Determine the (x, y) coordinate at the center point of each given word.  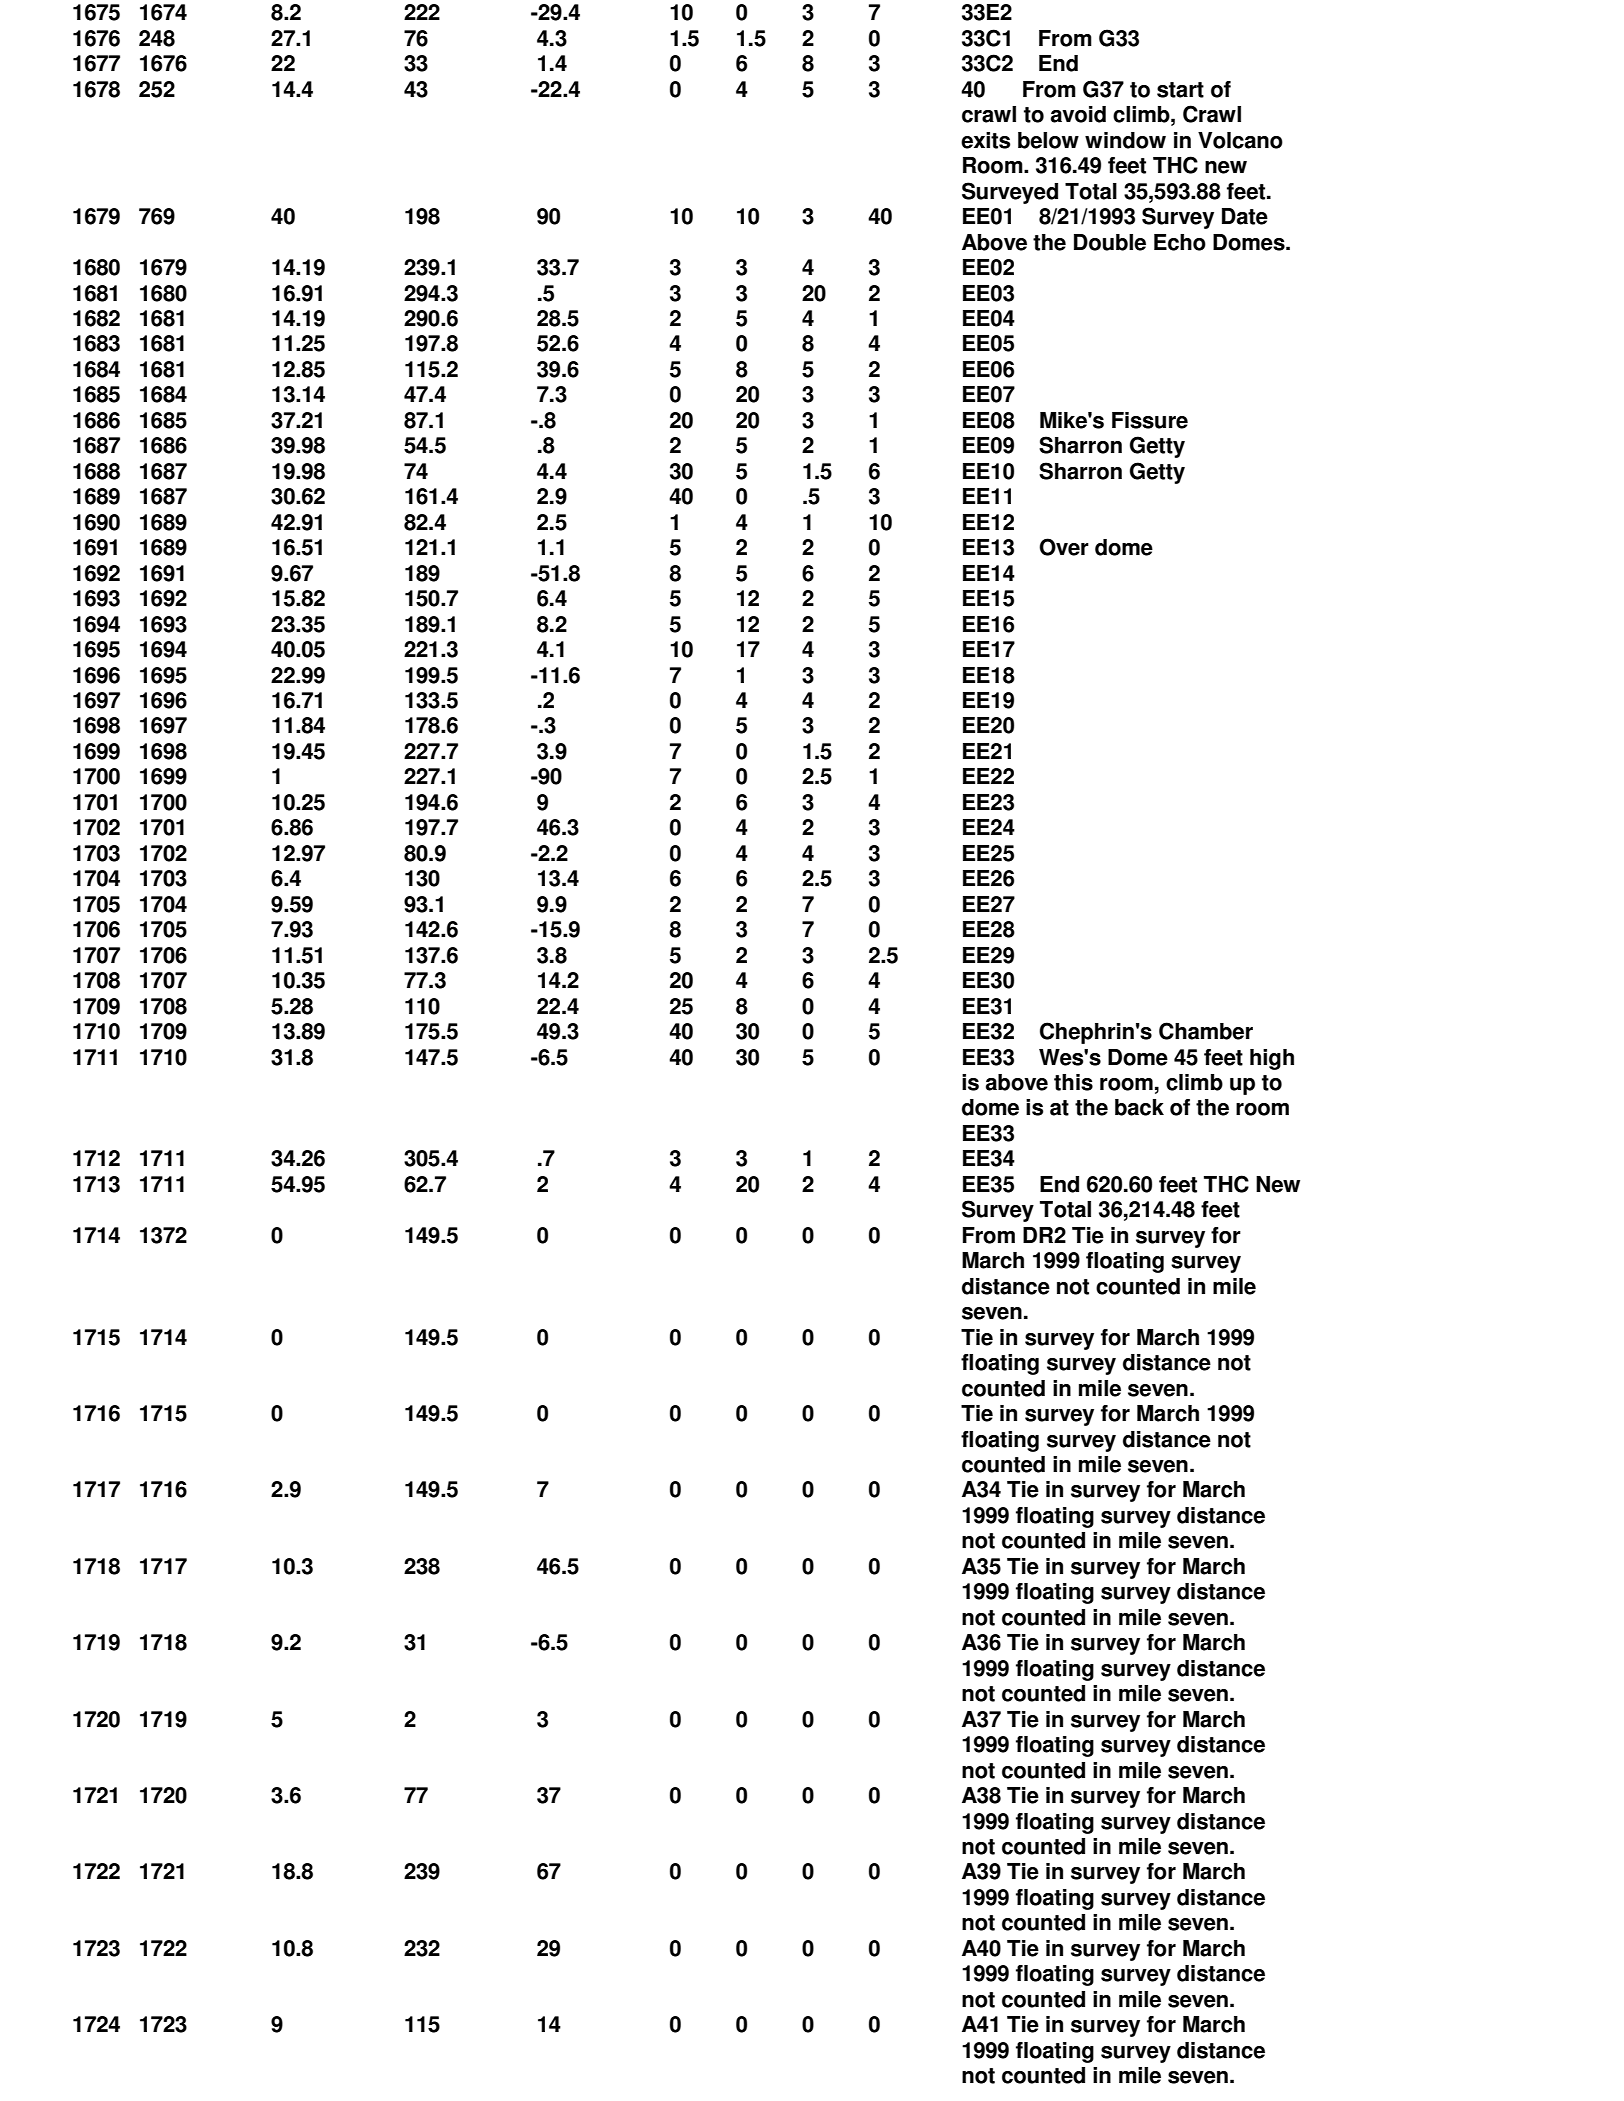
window (1125, 140)
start (1180, 90)
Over (1064, 547)
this (1073, 1082)
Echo (1180, 242)
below (1048, 140)
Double (1110, 242)
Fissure (1150, 420)
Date (1245, 216)
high (1272, 1059)
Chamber (1206, 1031)
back (1139, 1107)
